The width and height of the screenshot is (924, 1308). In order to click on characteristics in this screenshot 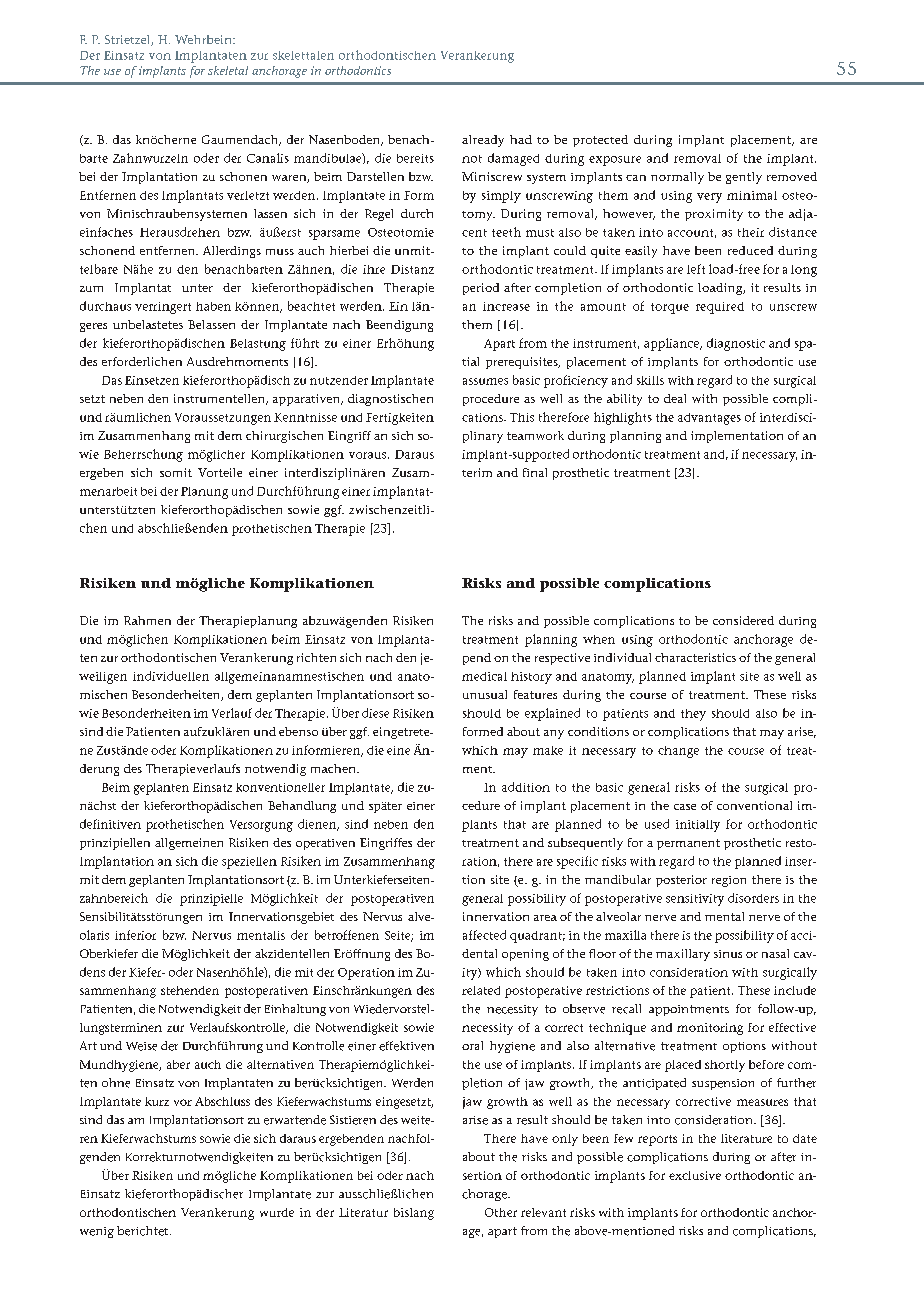, I will do `click(695, 657)`.
